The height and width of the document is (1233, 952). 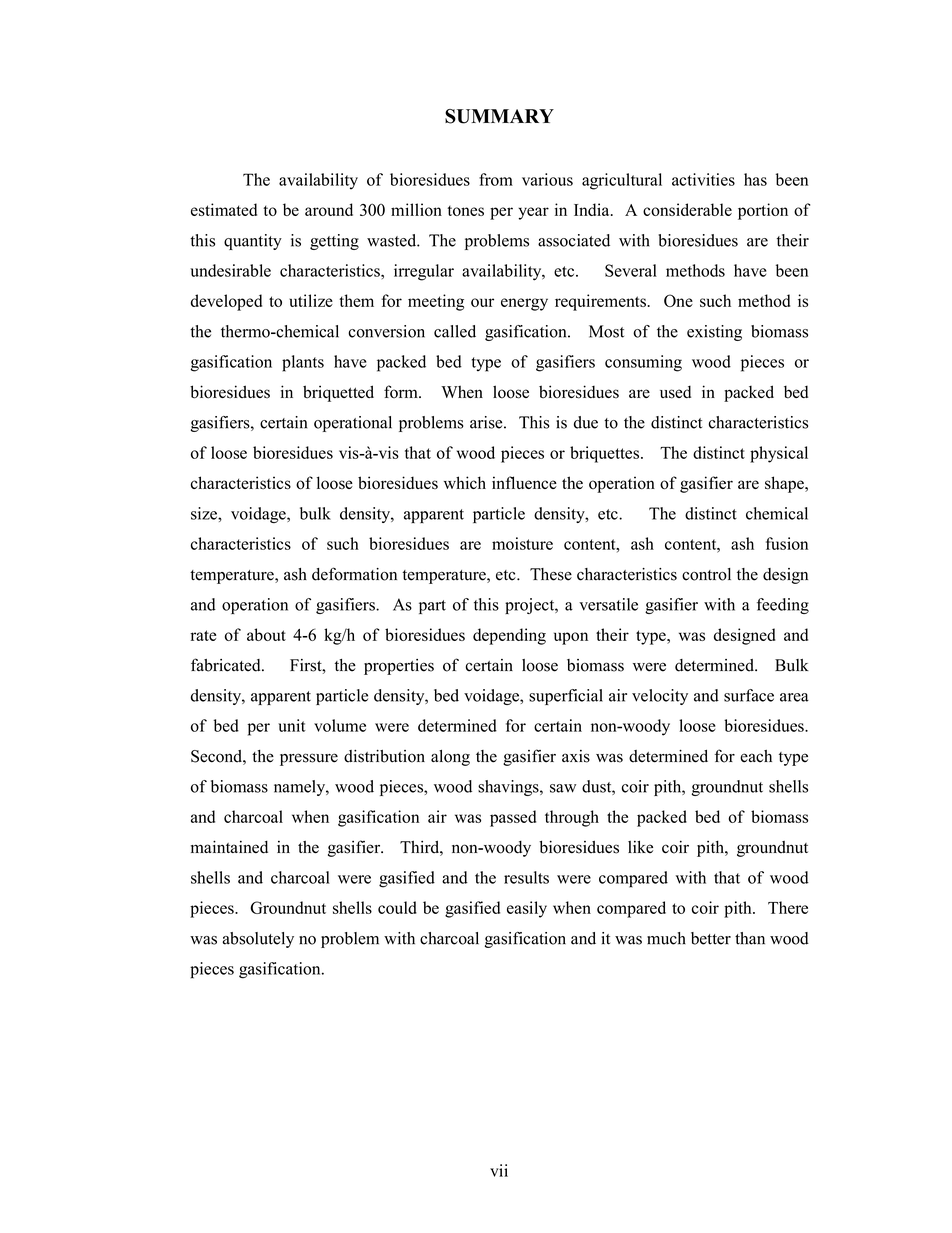 I want to click on size, so click(x=205, y=513).
